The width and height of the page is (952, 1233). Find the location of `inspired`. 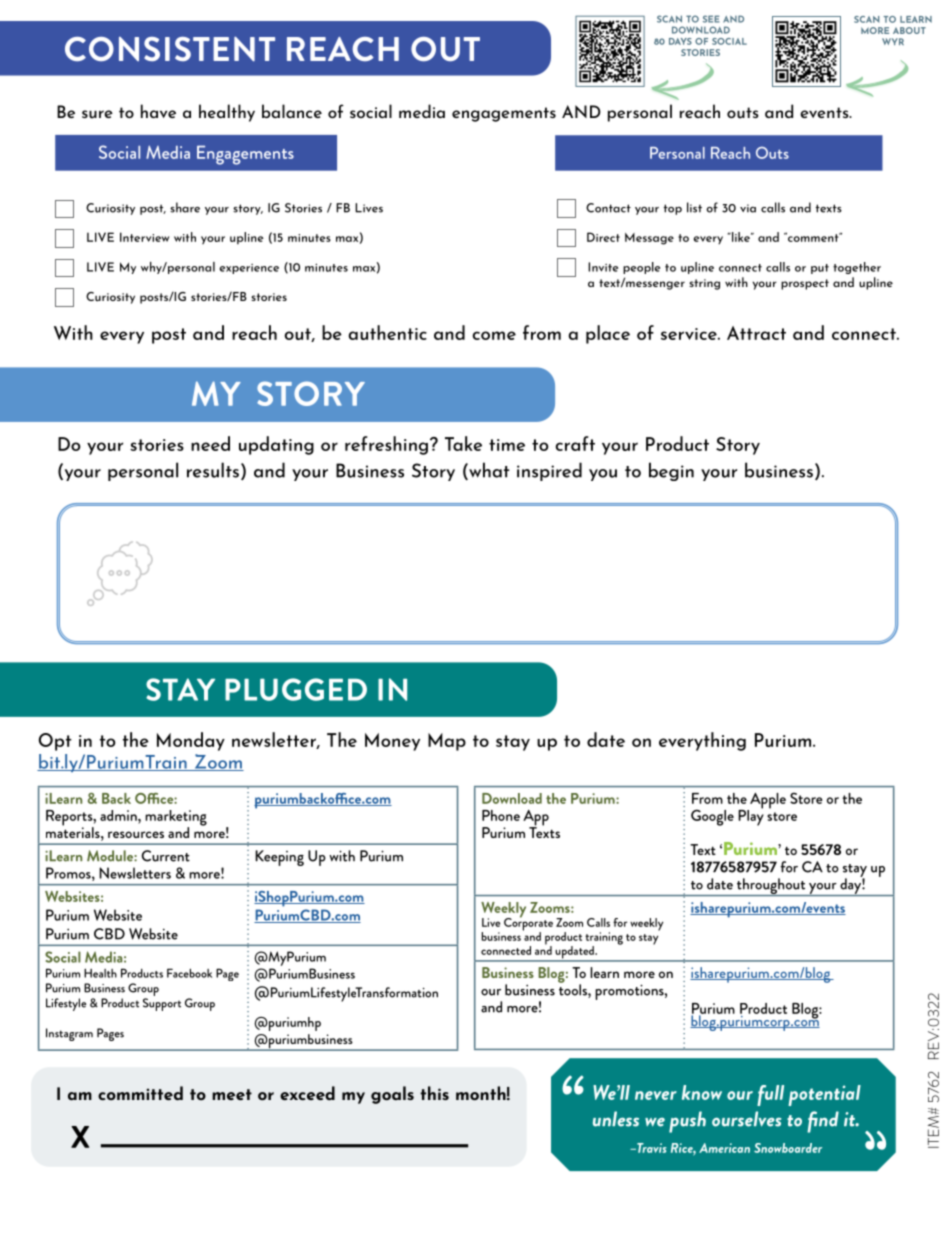

inspired is located at coordinates (549, 471).
